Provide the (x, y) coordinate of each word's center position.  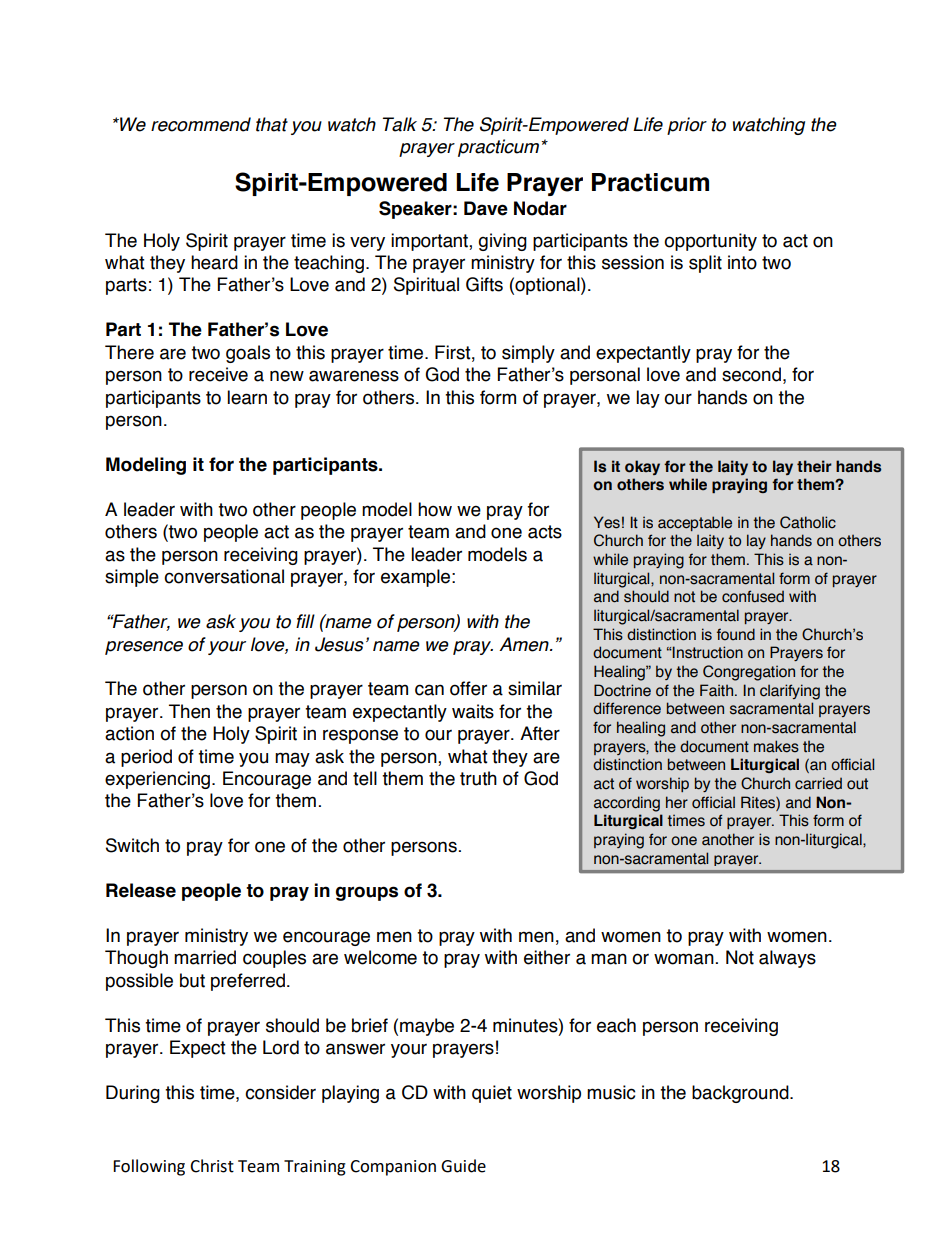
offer (468, 688)
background (741, 1094)
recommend (201, 124)
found (736, 634)
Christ (212, 1166)
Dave (486, 208)
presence (144, 648)
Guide (463, 1166)
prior (687, 126)
